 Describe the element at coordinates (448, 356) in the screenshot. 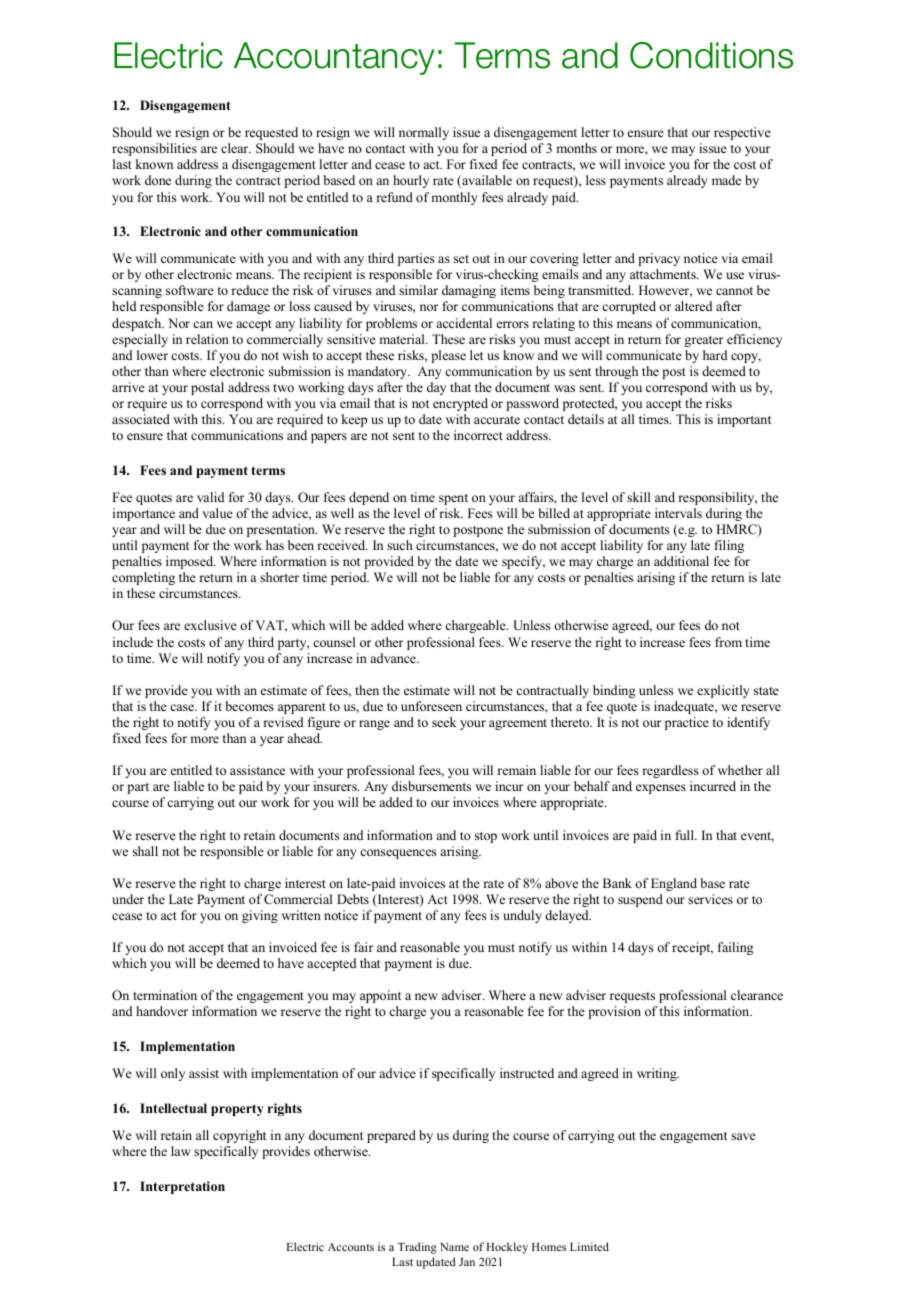

I see `please` at that location.
